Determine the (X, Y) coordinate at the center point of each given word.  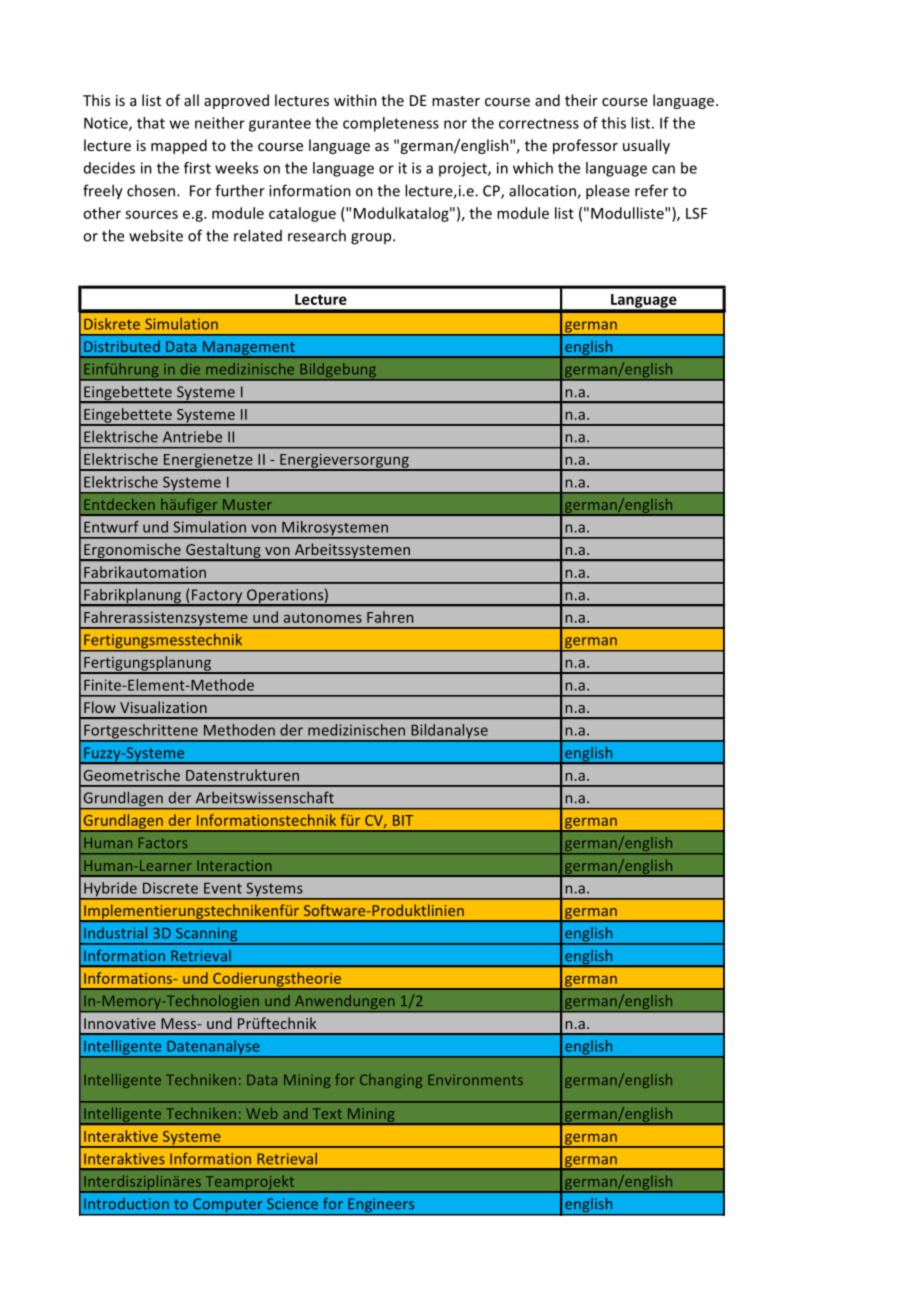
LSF (696, 213)
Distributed (122, 346)
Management (248, 349)
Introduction (126, 1204)
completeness (391, 124)
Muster (247, 504)
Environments (475, 1079)
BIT (403, 820)
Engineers (381, 1206)
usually (646, 146)
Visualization (163, 707)
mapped (179, 146)
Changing (391, 1081)
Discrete (170, 888)
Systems (274, 890)
